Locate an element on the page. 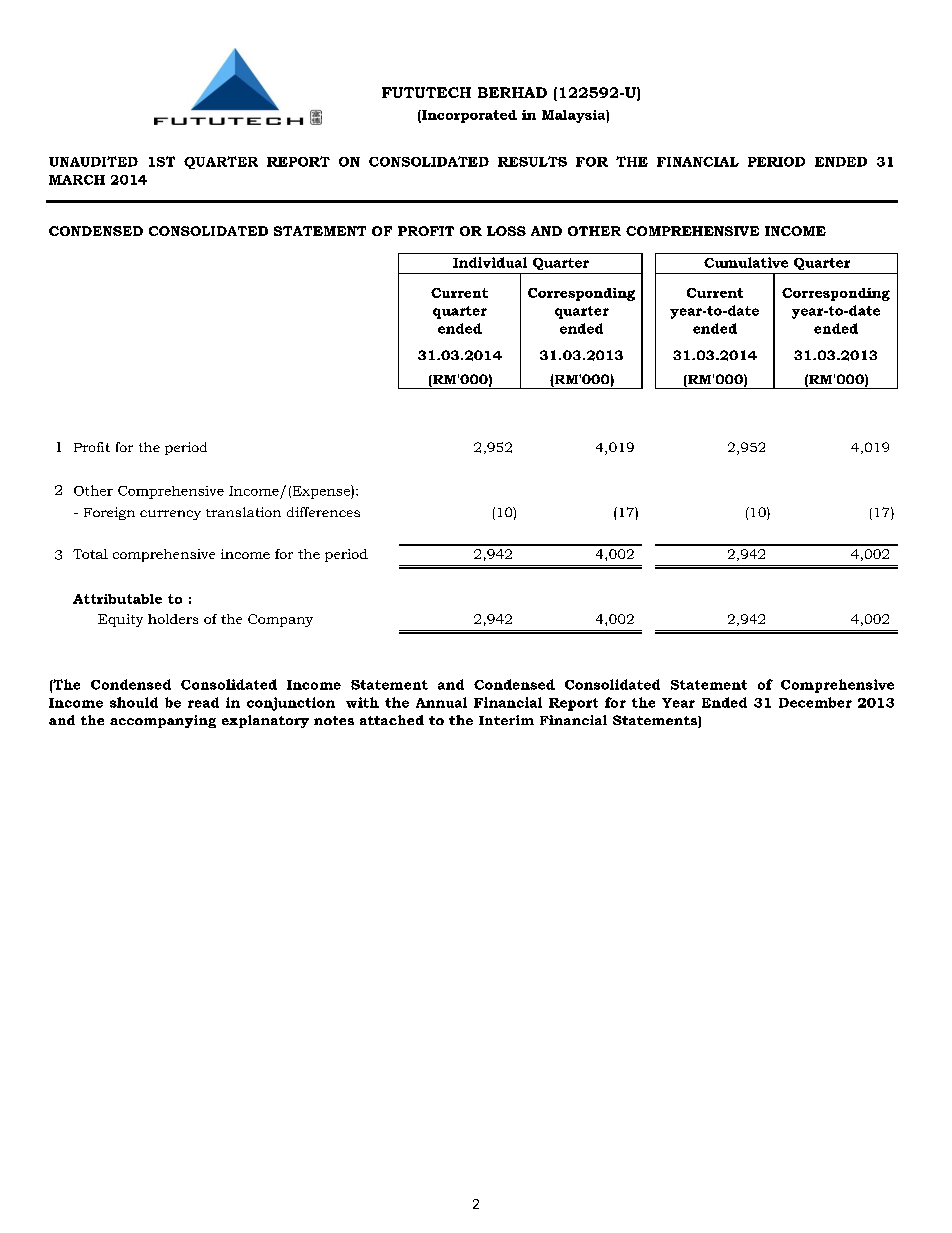 The image size is (952, 1233). Interim is located at coordinates (506, 720).
